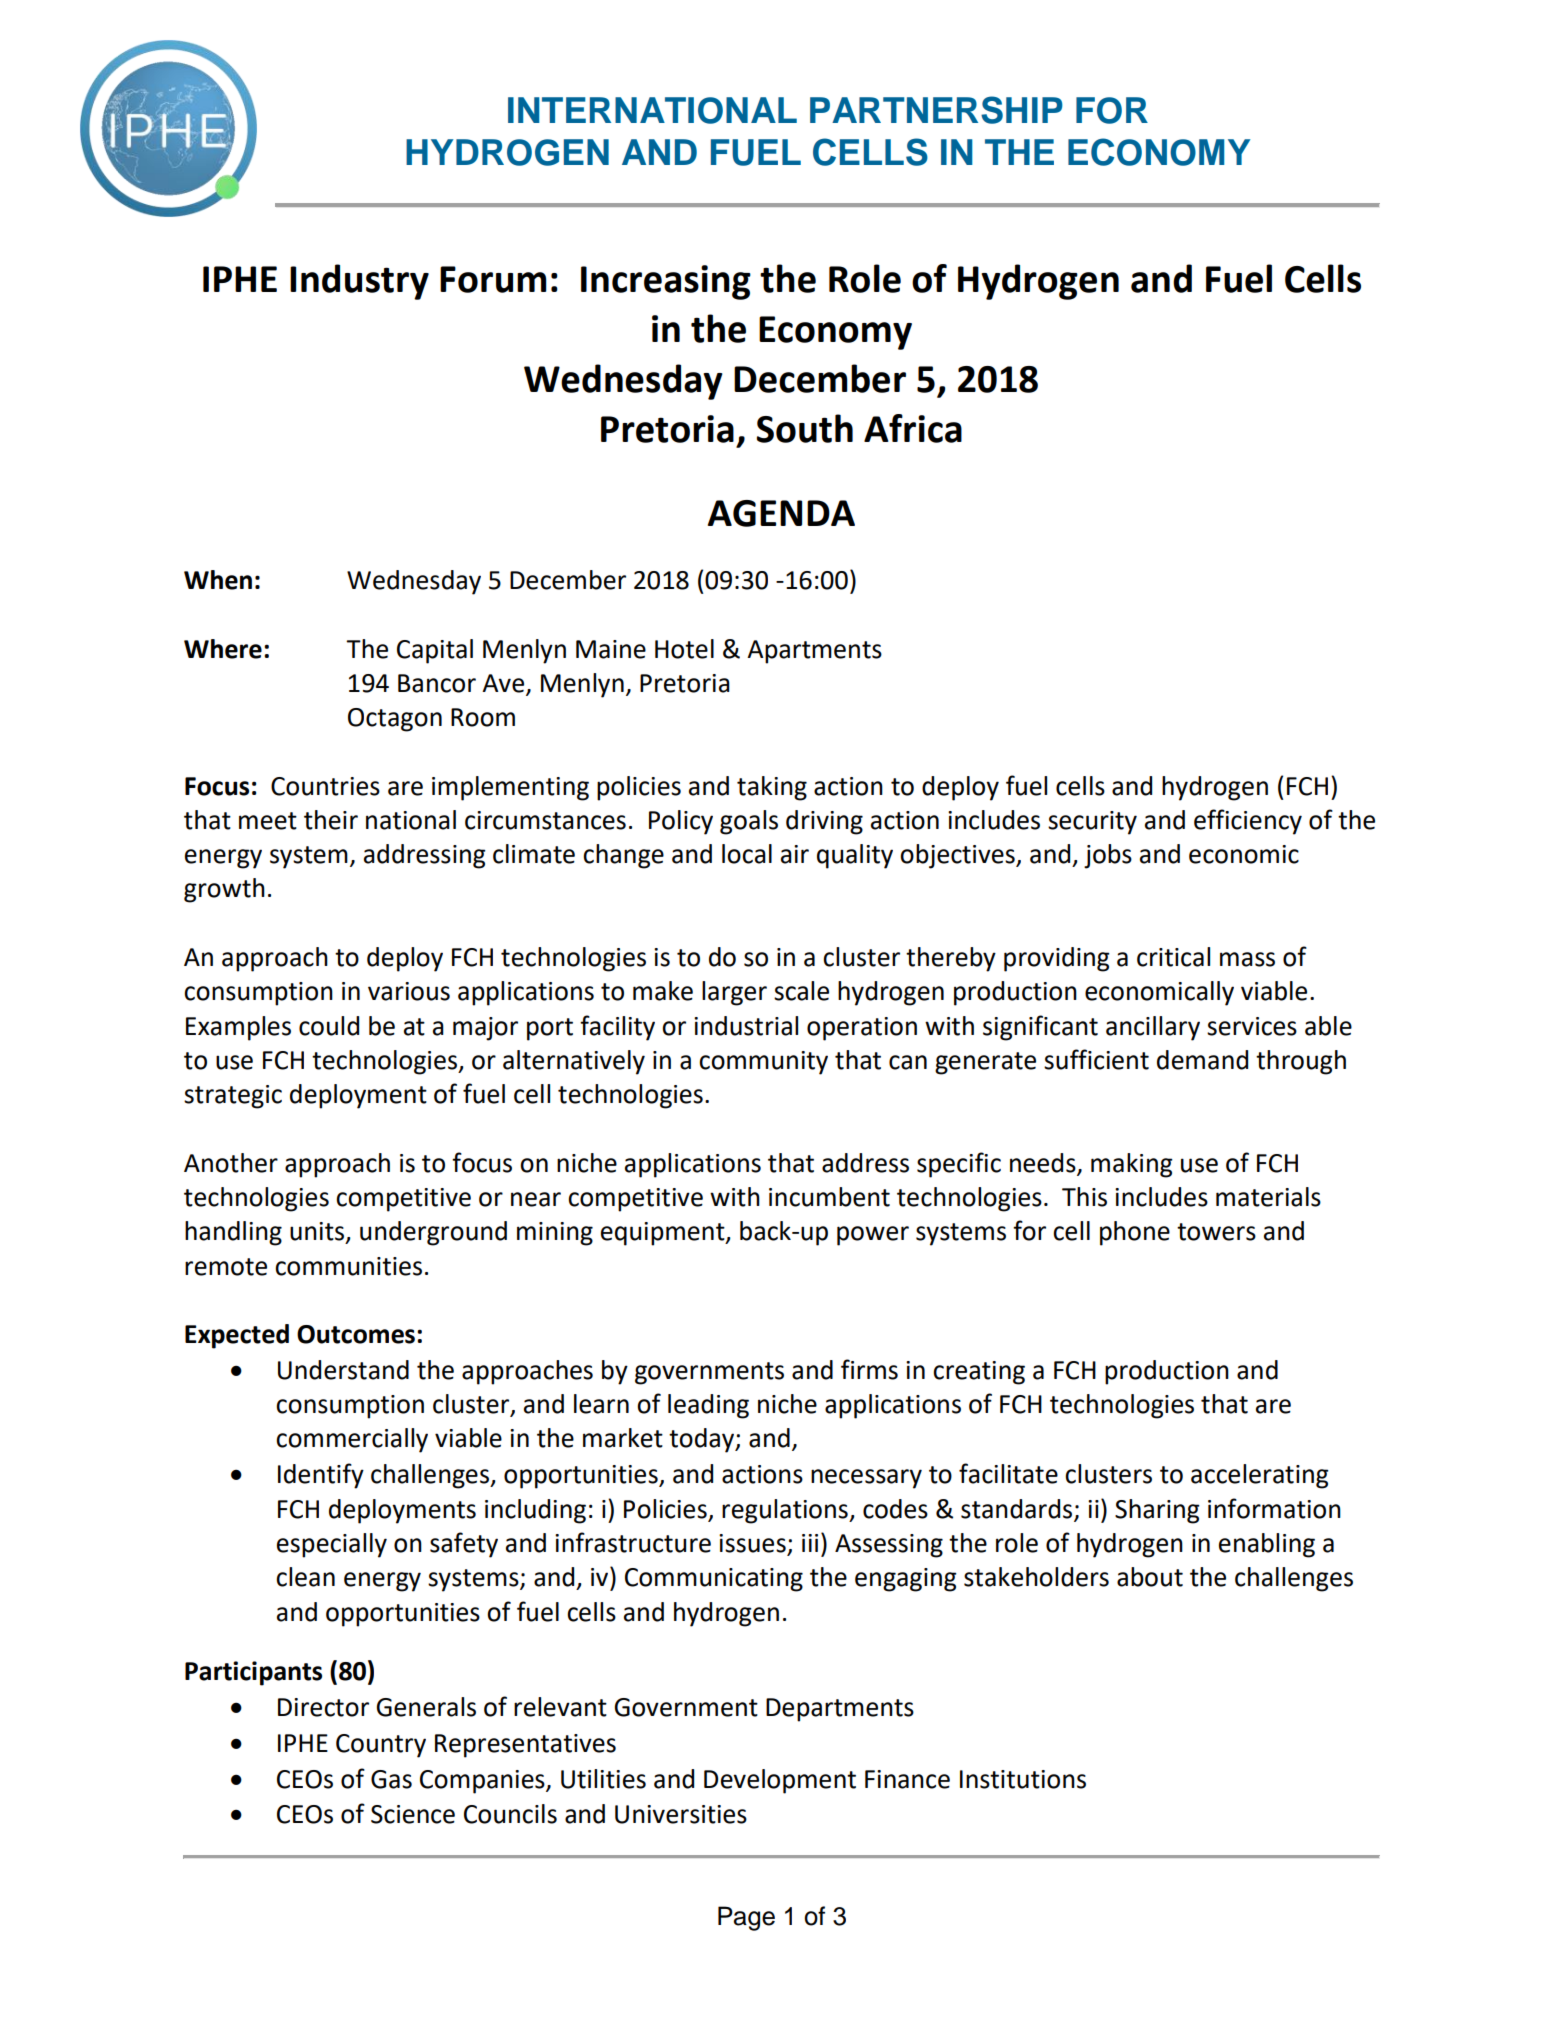  I want to click on commercially, so click(352, 1440).
